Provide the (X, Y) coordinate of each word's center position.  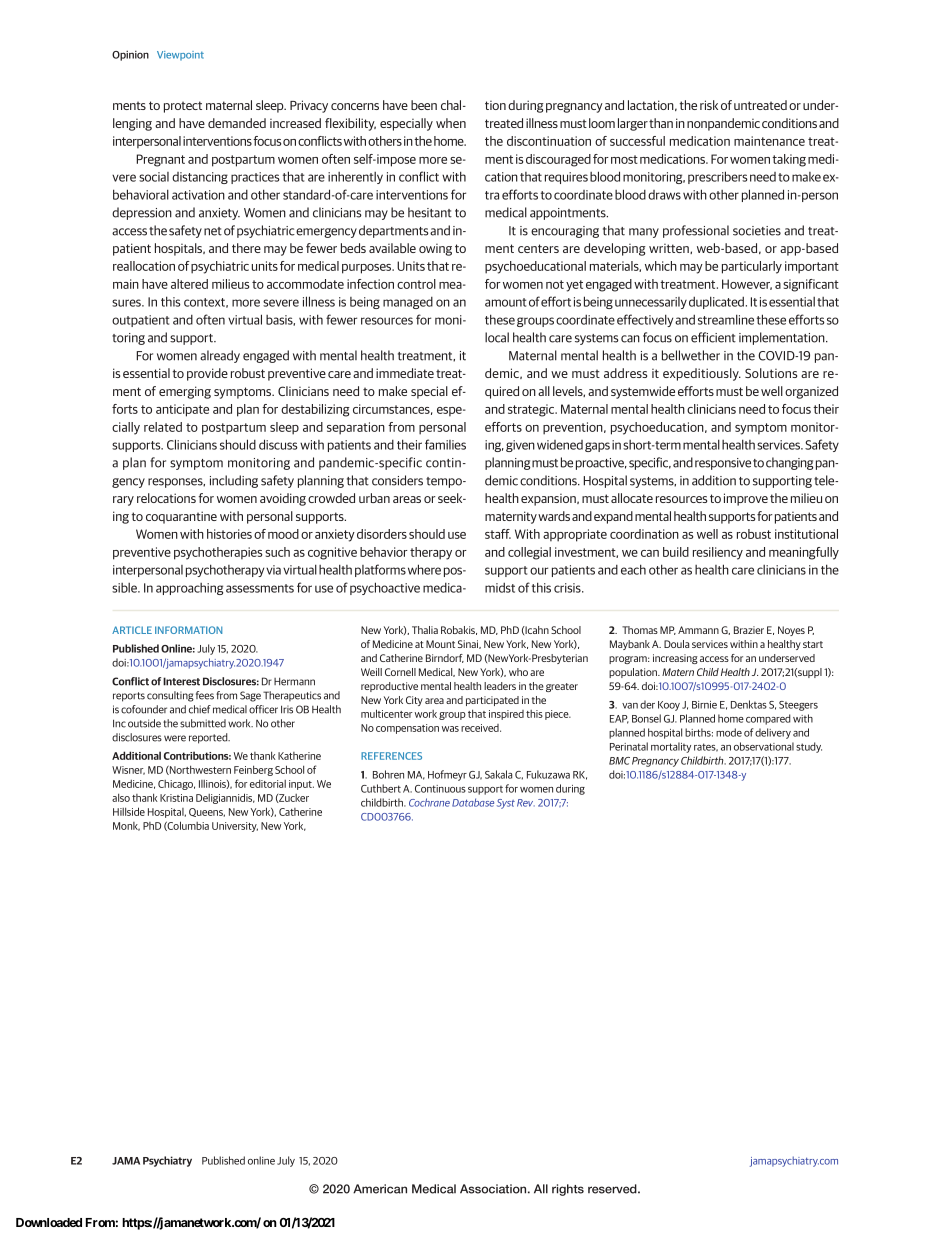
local (497, 337)
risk (709, 105)
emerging (185, 392)
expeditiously (702, 374)
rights (568, 1190)
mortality (671, 747)
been (424, 105)
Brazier (749, 630)
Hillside (129, 811)
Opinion (130, 55)
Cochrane (429, 802)
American (380, 1189)
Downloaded (49, 1222)
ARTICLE (132, 630)
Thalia (425, 630)
